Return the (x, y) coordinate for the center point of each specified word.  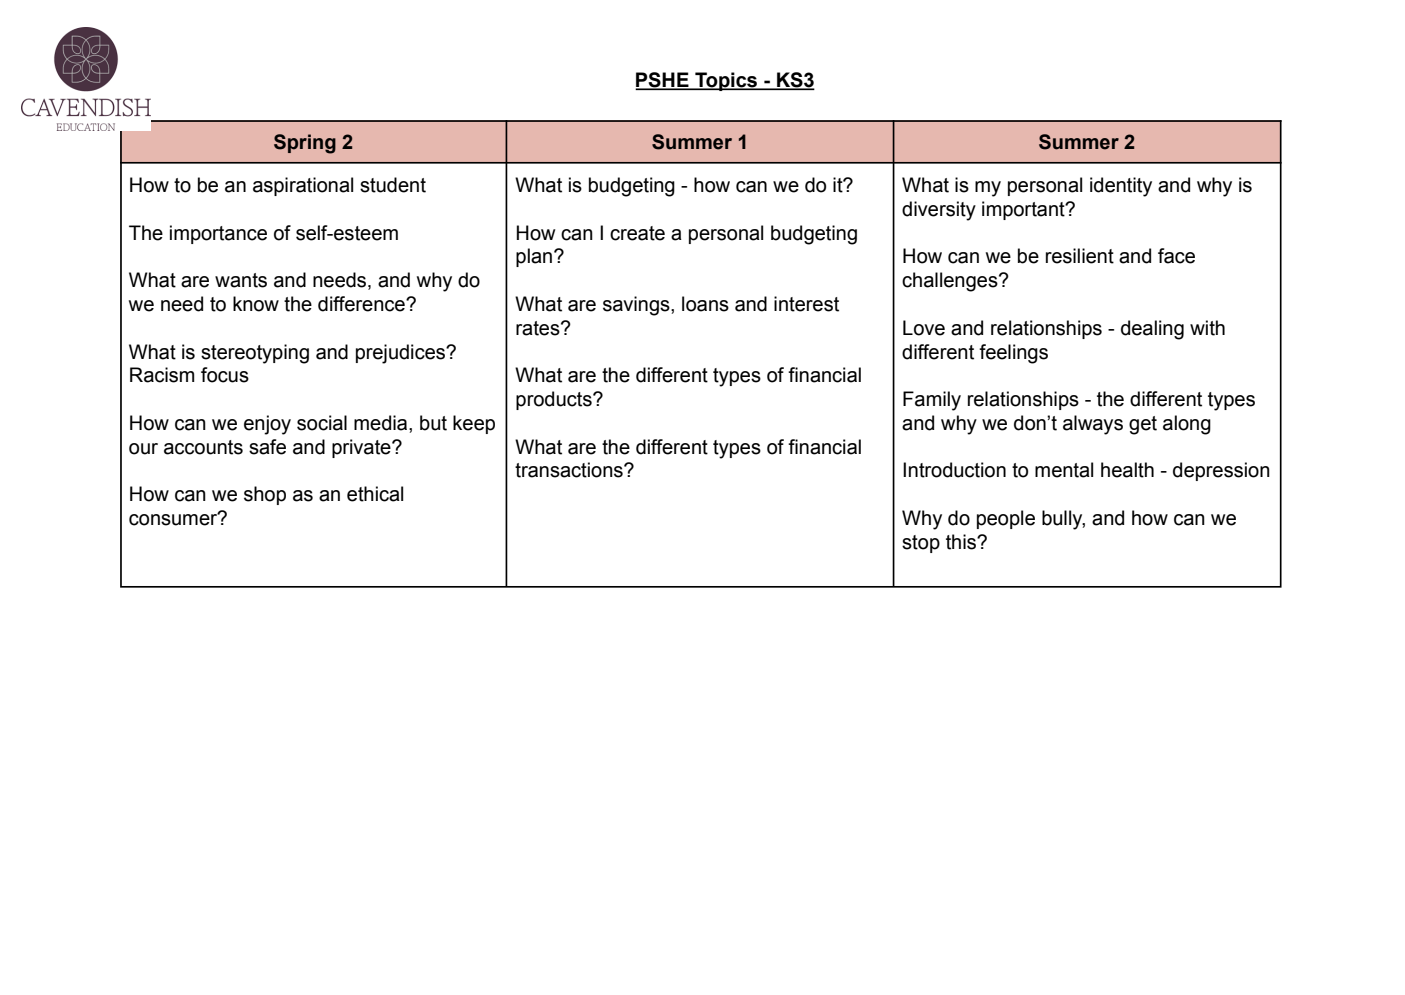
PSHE (663, 81)
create (637, 233)
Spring (305, 144)
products (555, 400)
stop (921, 544)
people (1006, 519)
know (256, 304)
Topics (726, 81)
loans (705, 304)
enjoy (267, 425)
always (1093, 425)
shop (265, 495)
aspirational (303, 186)
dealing (1152, 330)
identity (1121, 187)
